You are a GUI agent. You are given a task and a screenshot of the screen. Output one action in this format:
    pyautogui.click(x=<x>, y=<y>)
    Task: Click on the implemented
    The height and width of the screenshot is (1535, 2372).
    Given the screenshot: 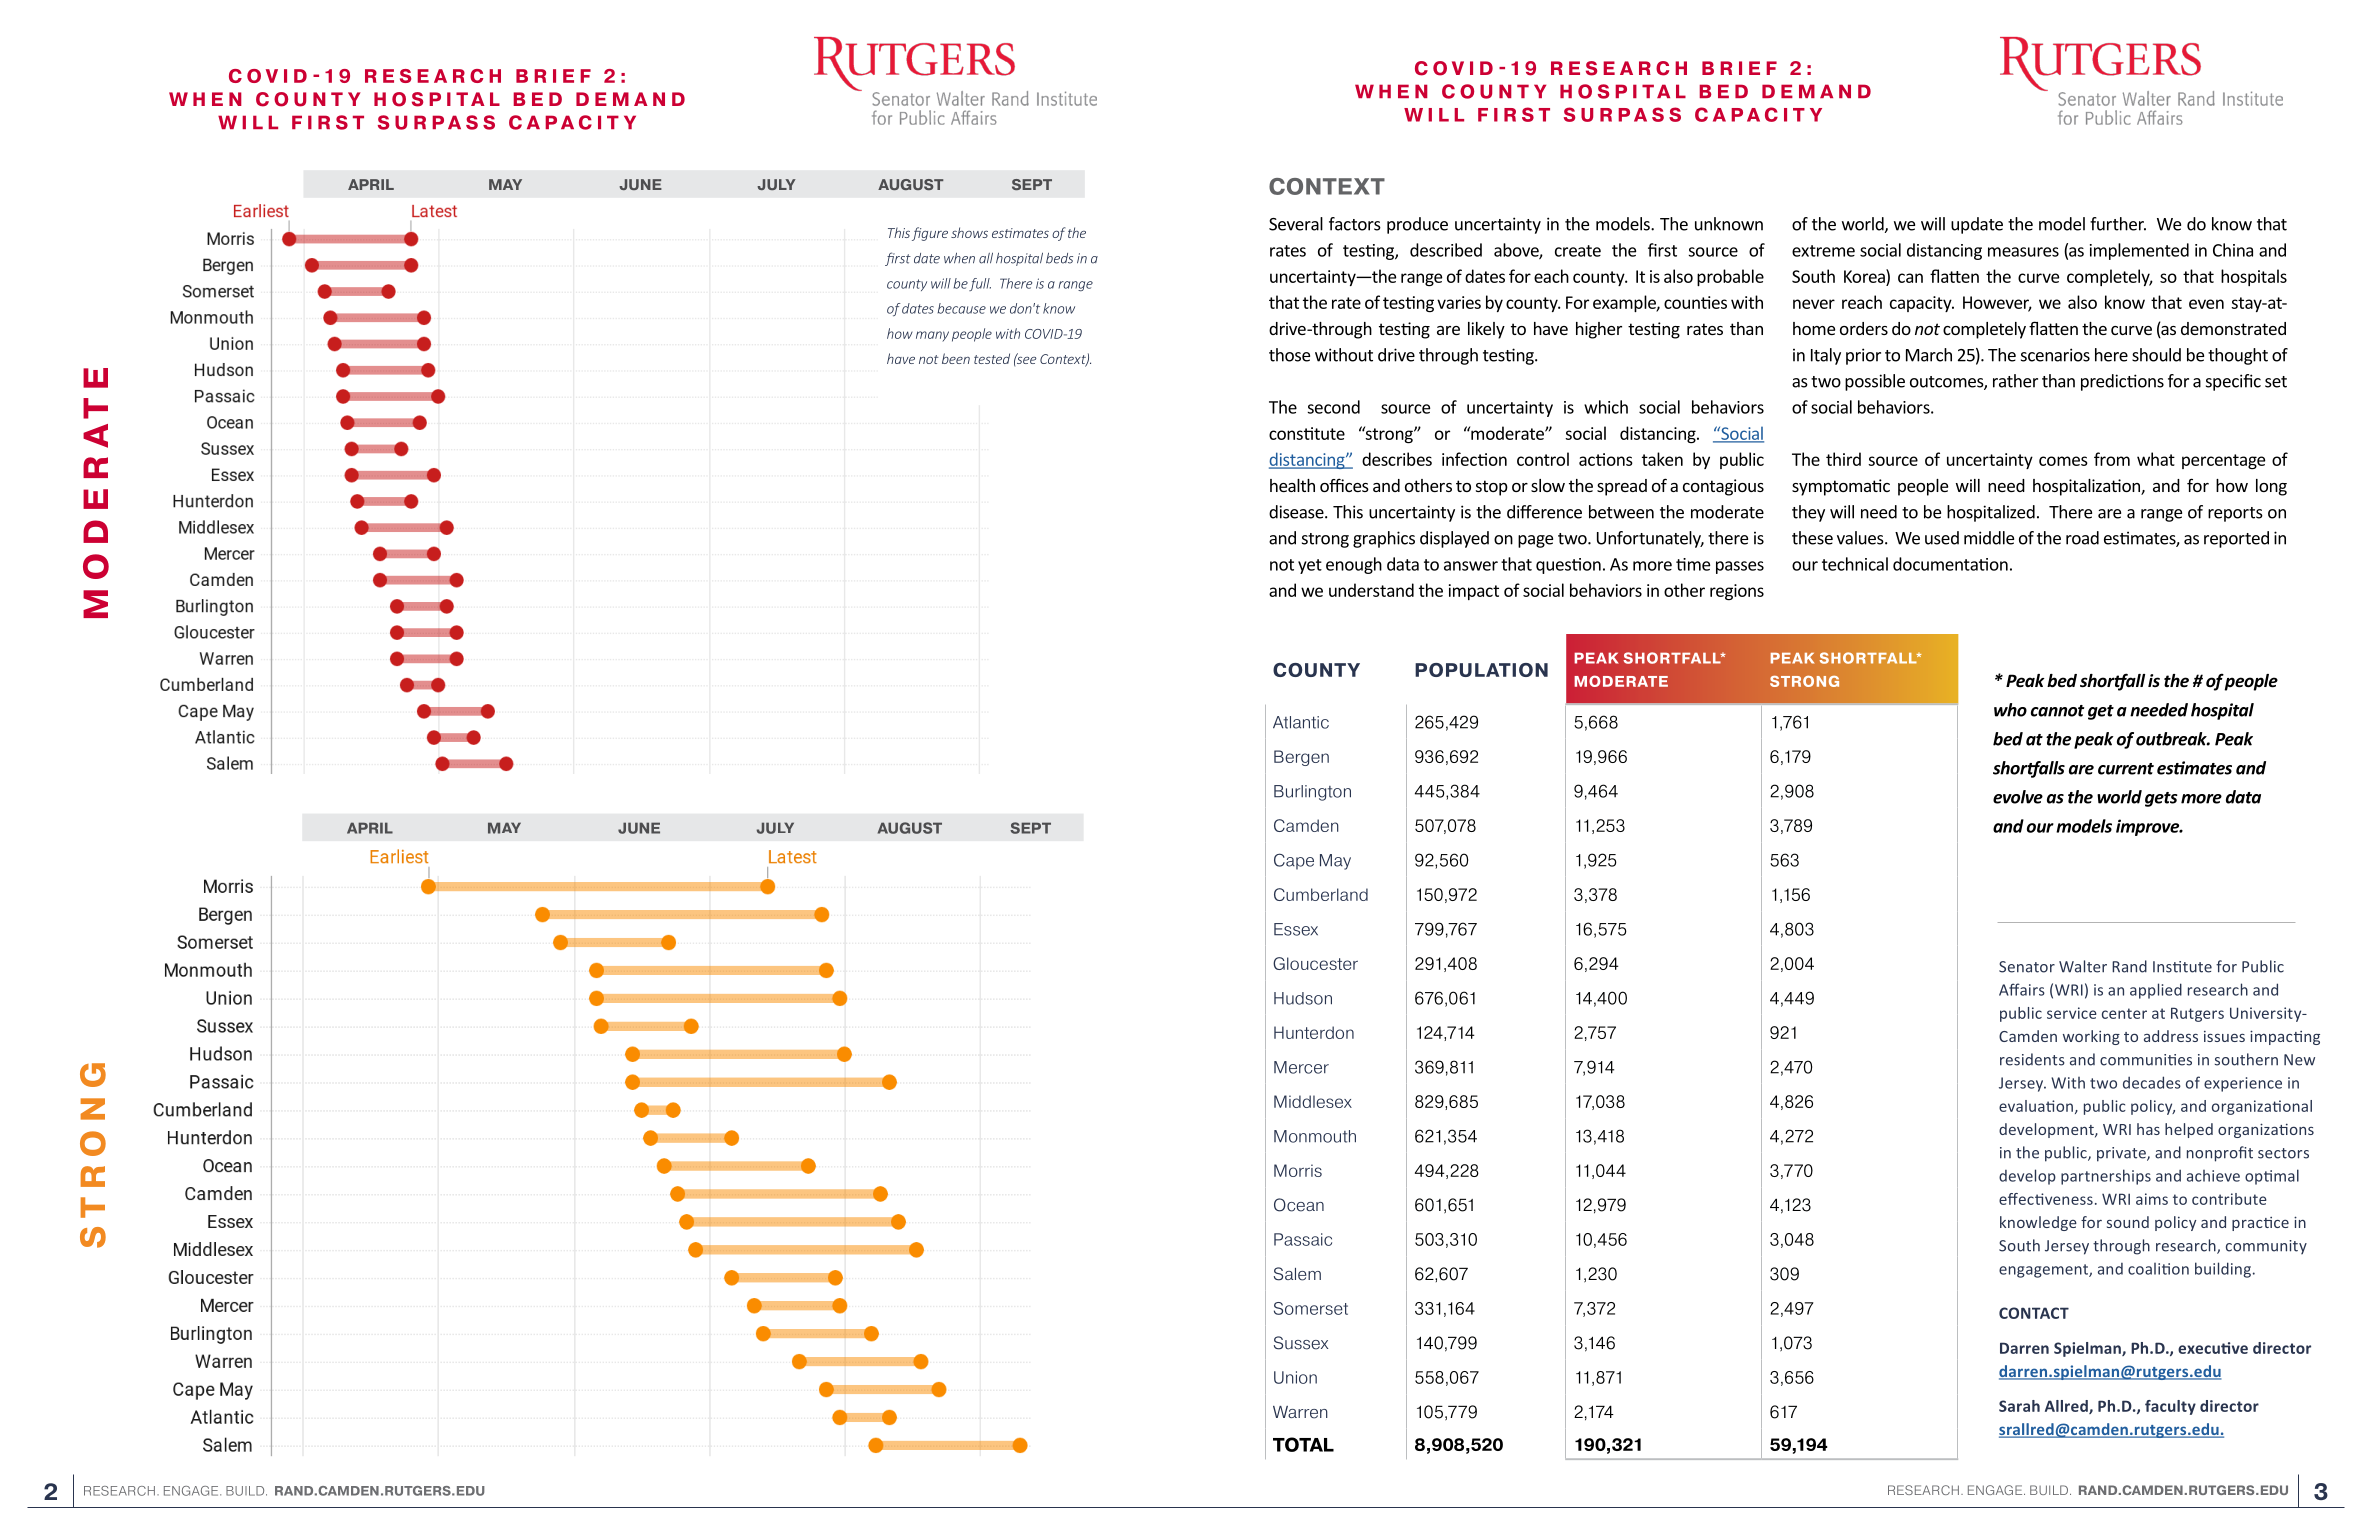 What is the action you would take?
    pyautogui.click(x=2139, y=251)
